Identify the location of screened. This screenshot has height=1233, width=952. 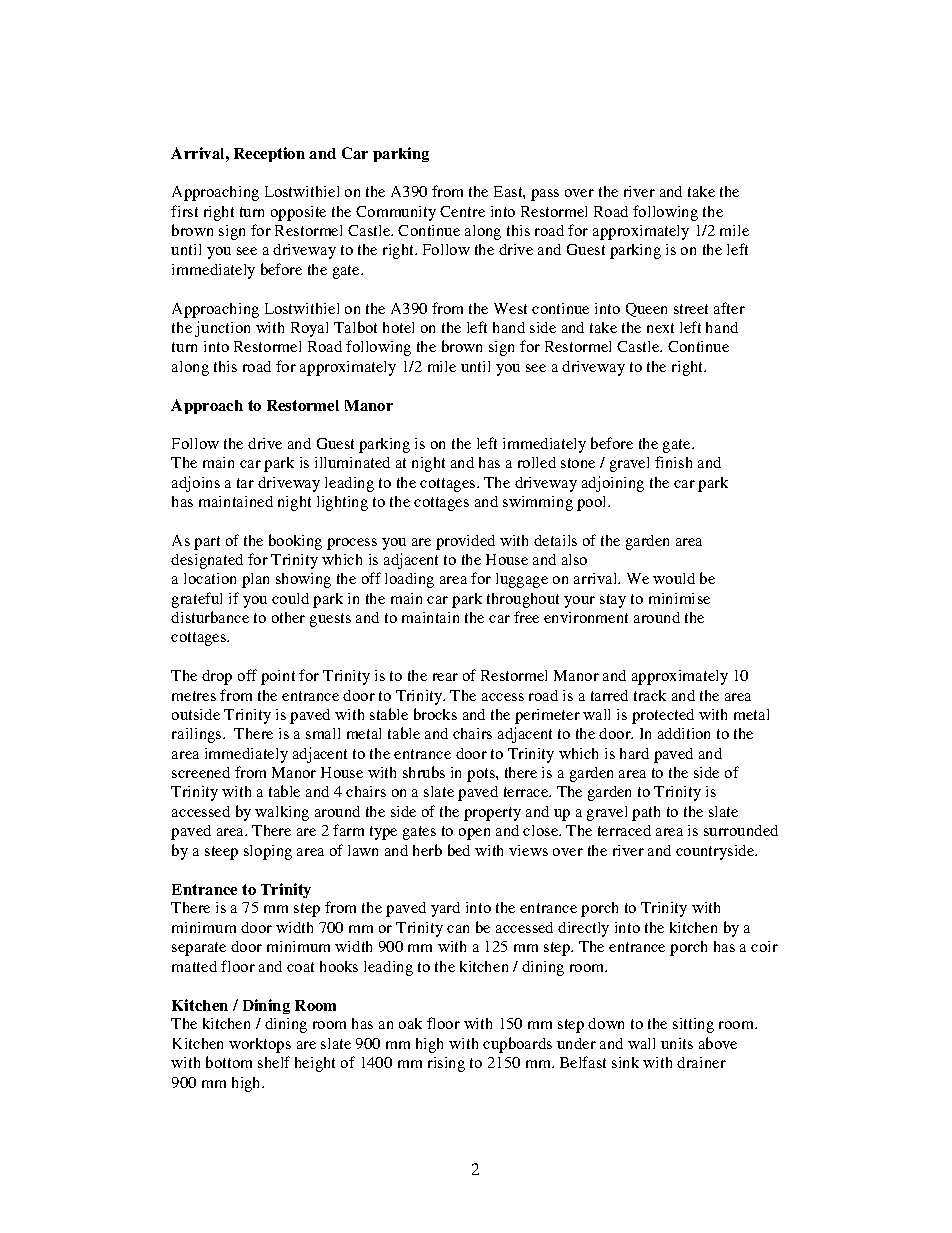
(201, 772).
